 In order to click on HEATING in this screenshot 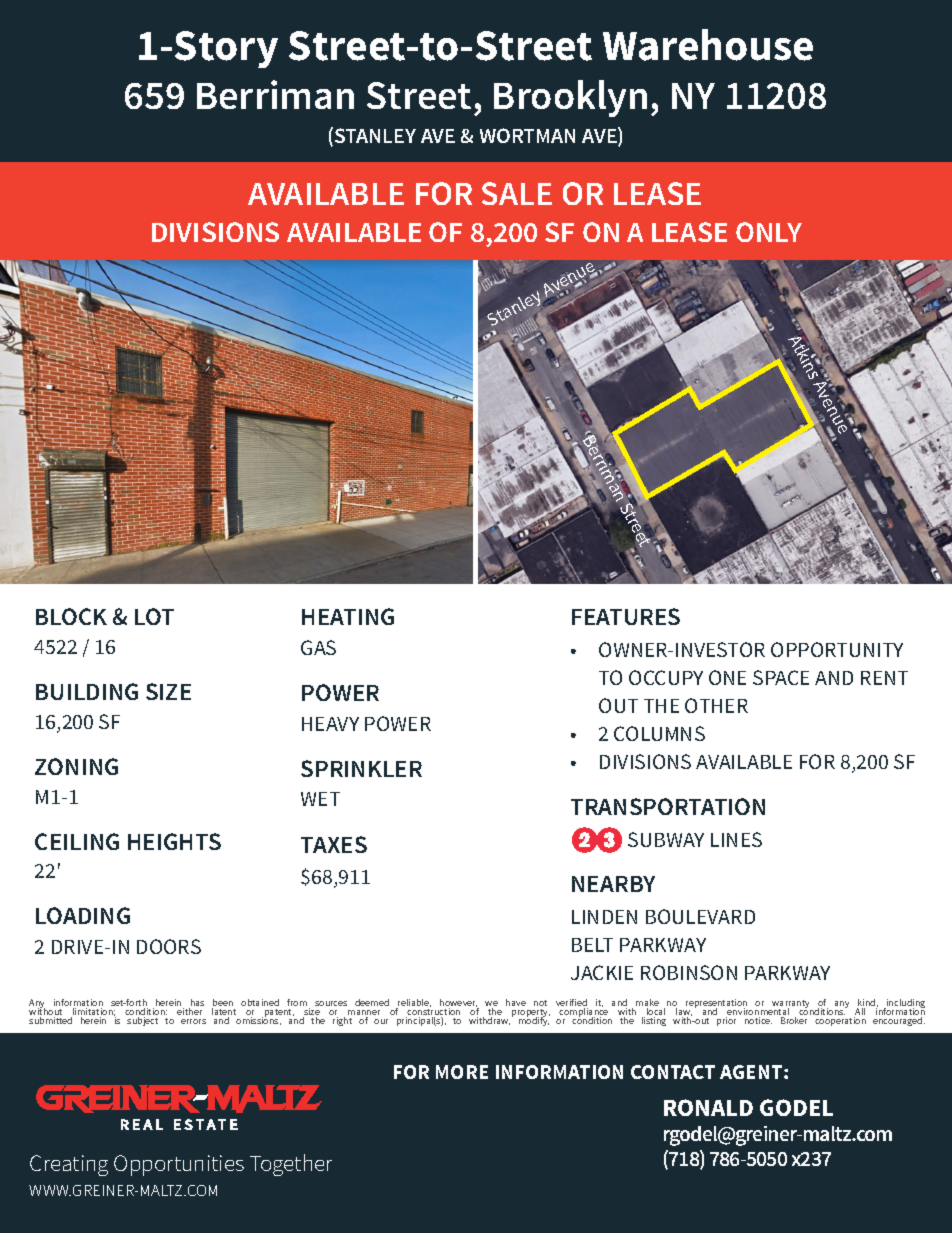, I will do `click(348, 616)`.
